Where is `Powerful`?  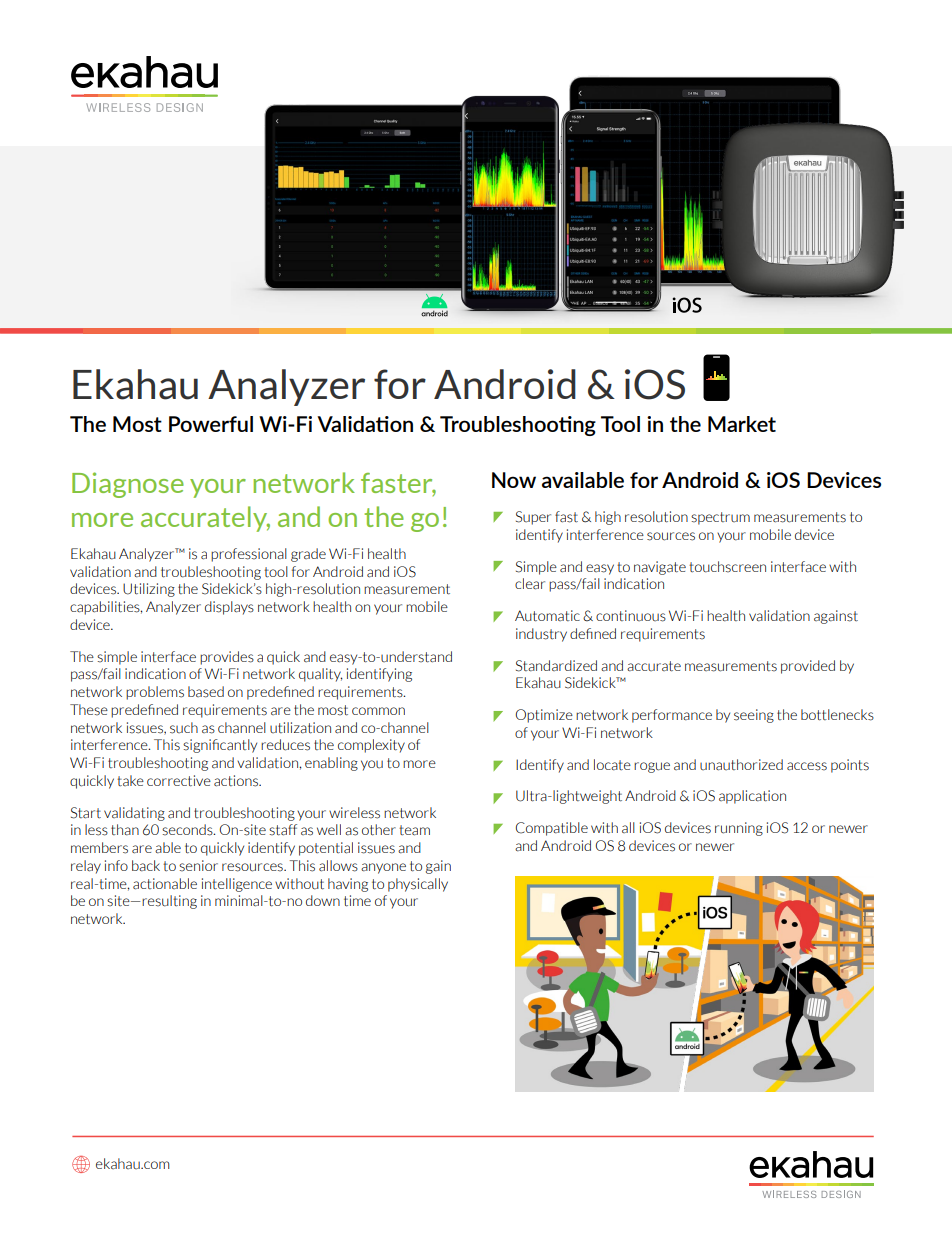 Powerful is located at coordinates (211, 424).
